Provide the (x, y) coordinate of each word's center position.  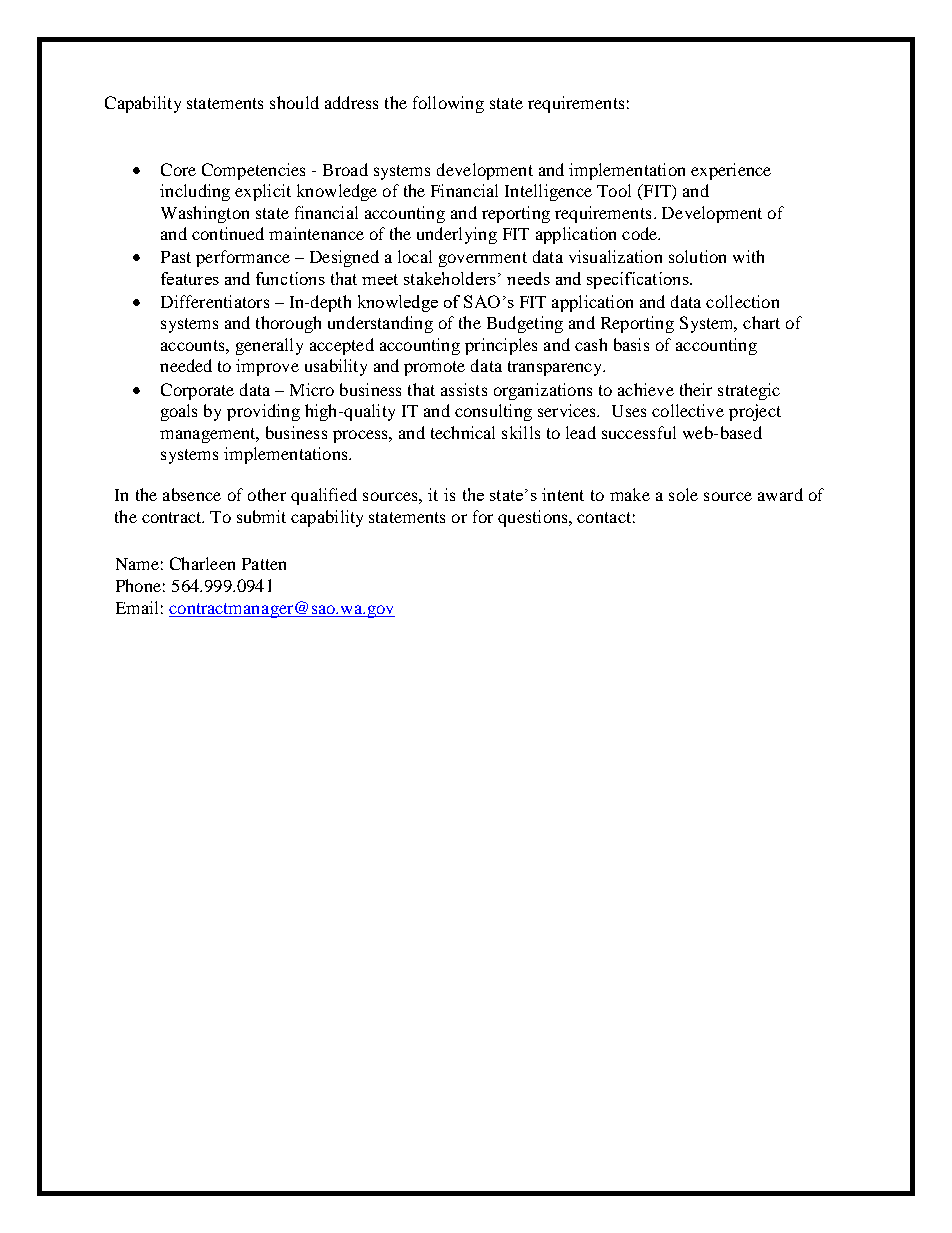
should (294, 102)
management (209, 435)
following (448, 104)
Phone (138, 585)
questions (534, 518)
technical (463, 432)
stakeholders (450, 278)
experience (731, 171)
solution (697, 256)
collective (688, 410)
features (190, 278)
